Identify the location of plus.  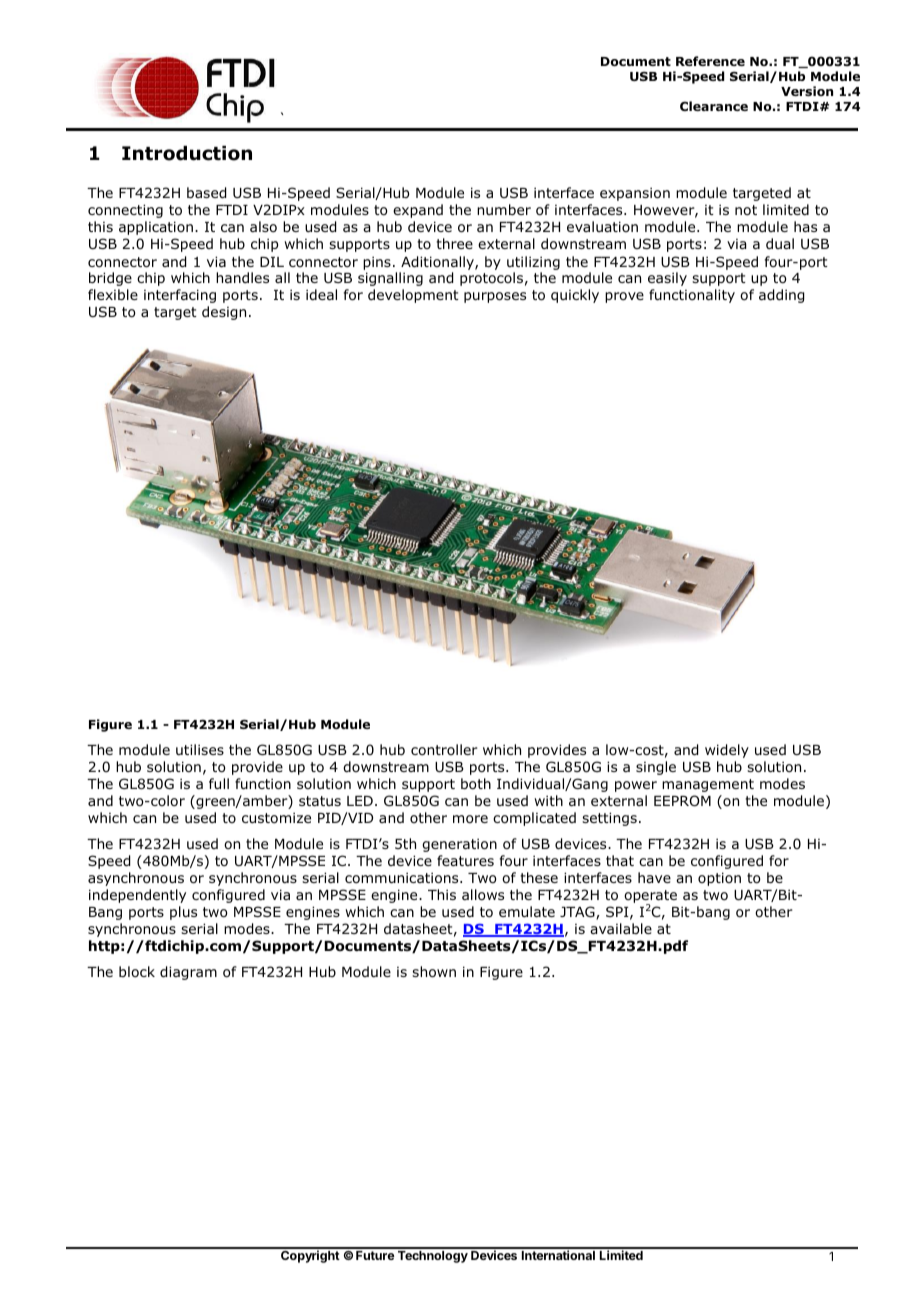
(183, 913).
